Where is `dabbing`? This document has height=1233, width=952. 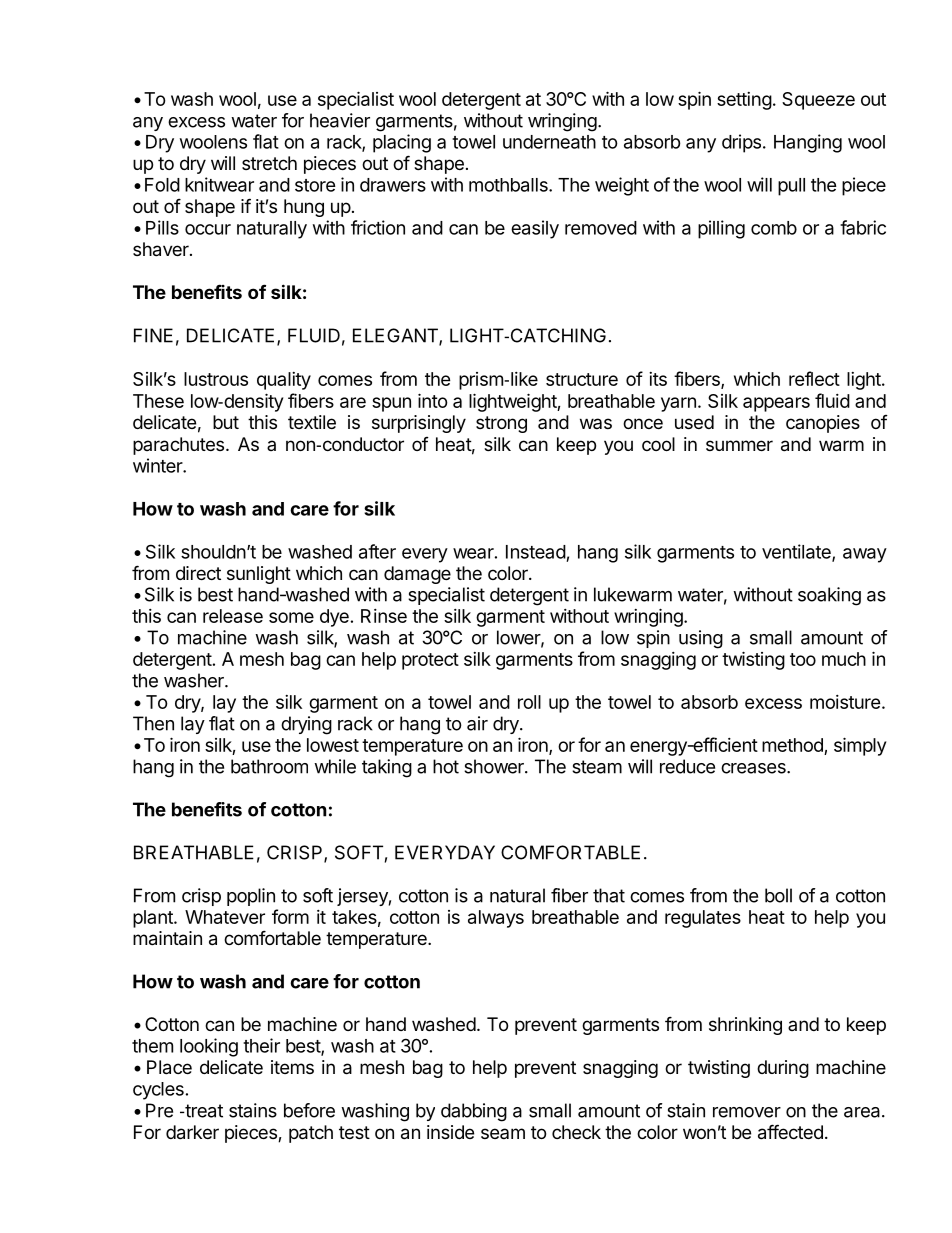
dabbing is located at coordinates (474, 1112).
